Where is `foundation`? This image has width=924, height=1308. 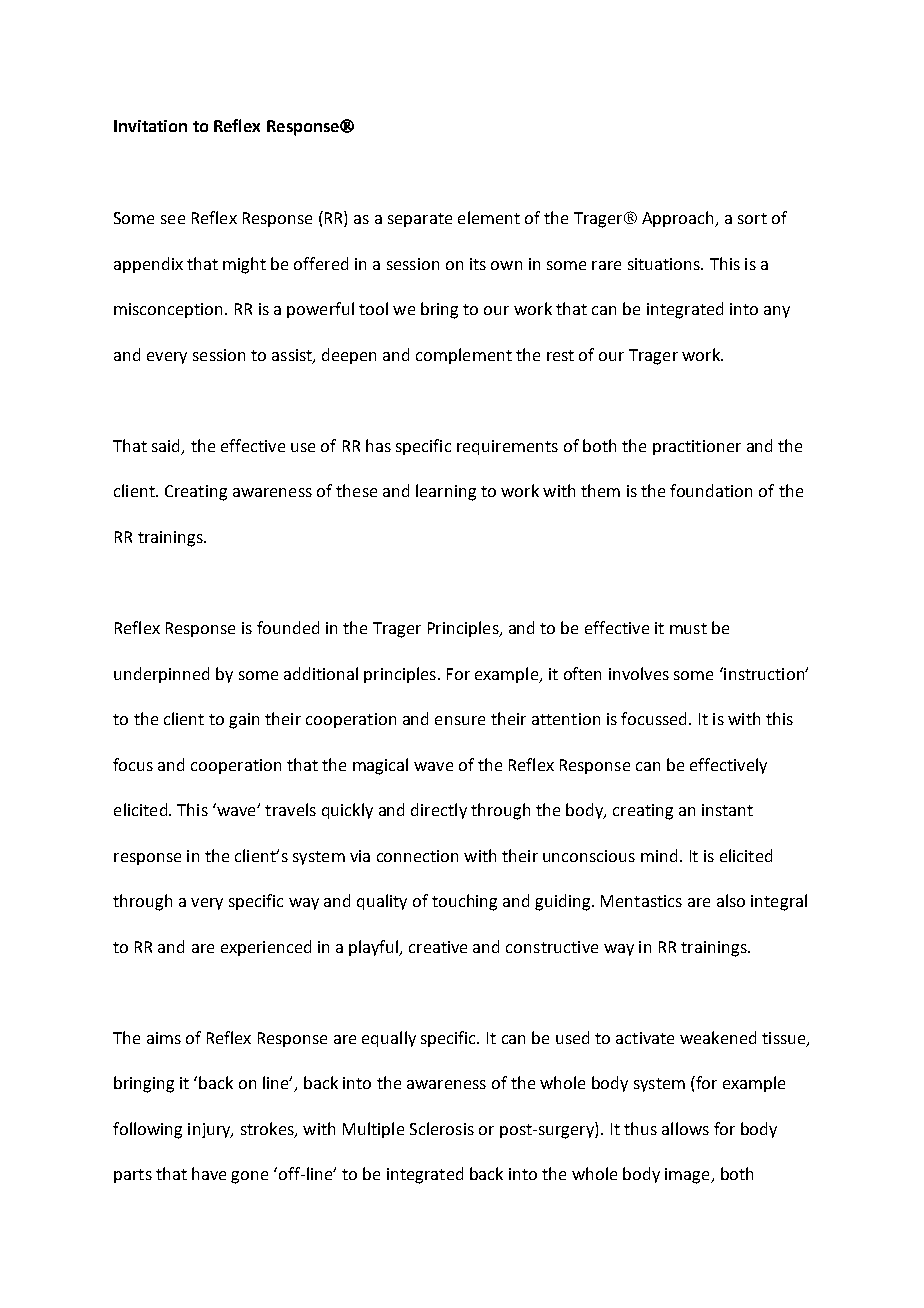 foundation is located at coordinates (711, 490).
